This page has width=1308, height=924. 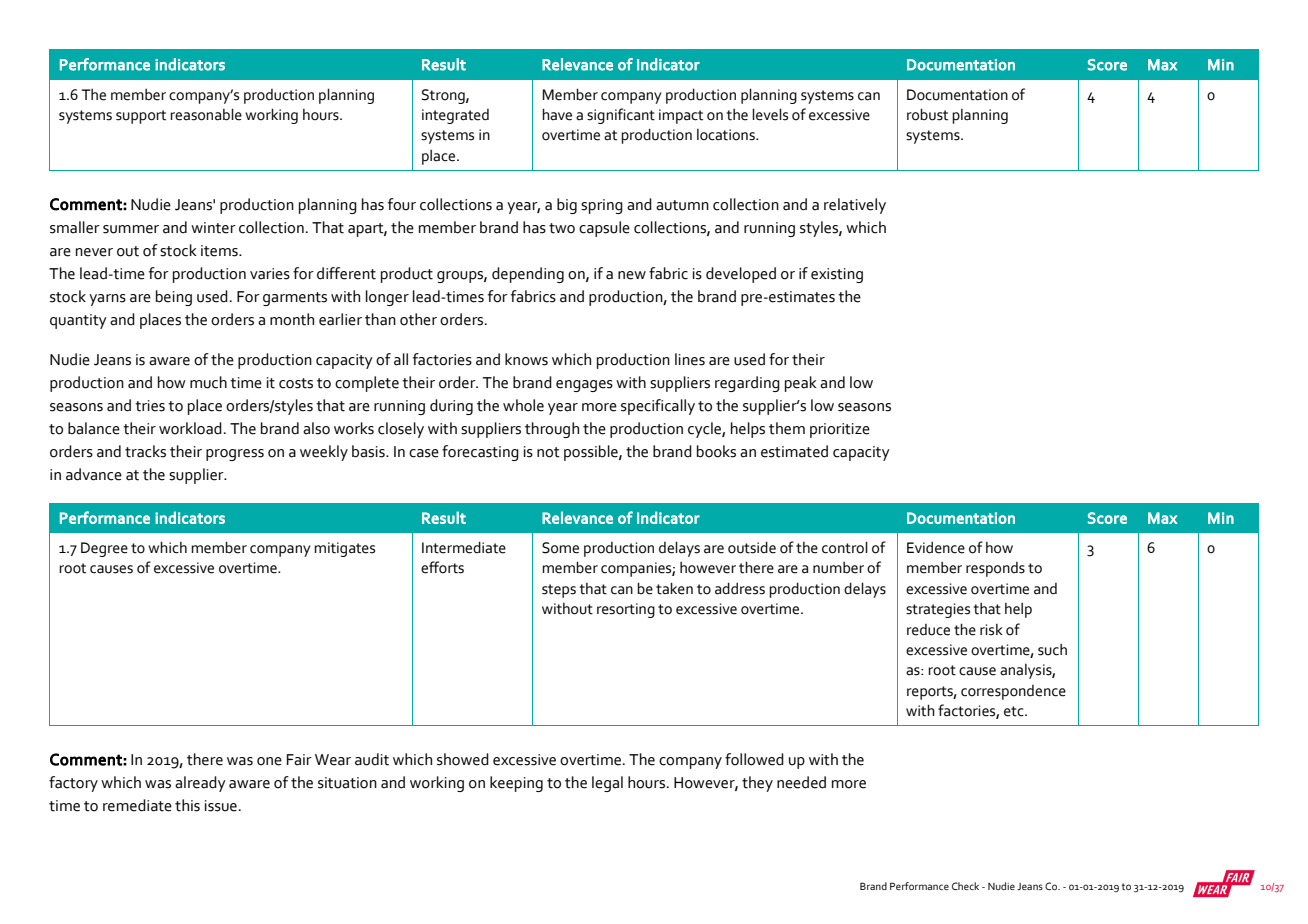 I want to click on have, so click(x=557, y=114).
